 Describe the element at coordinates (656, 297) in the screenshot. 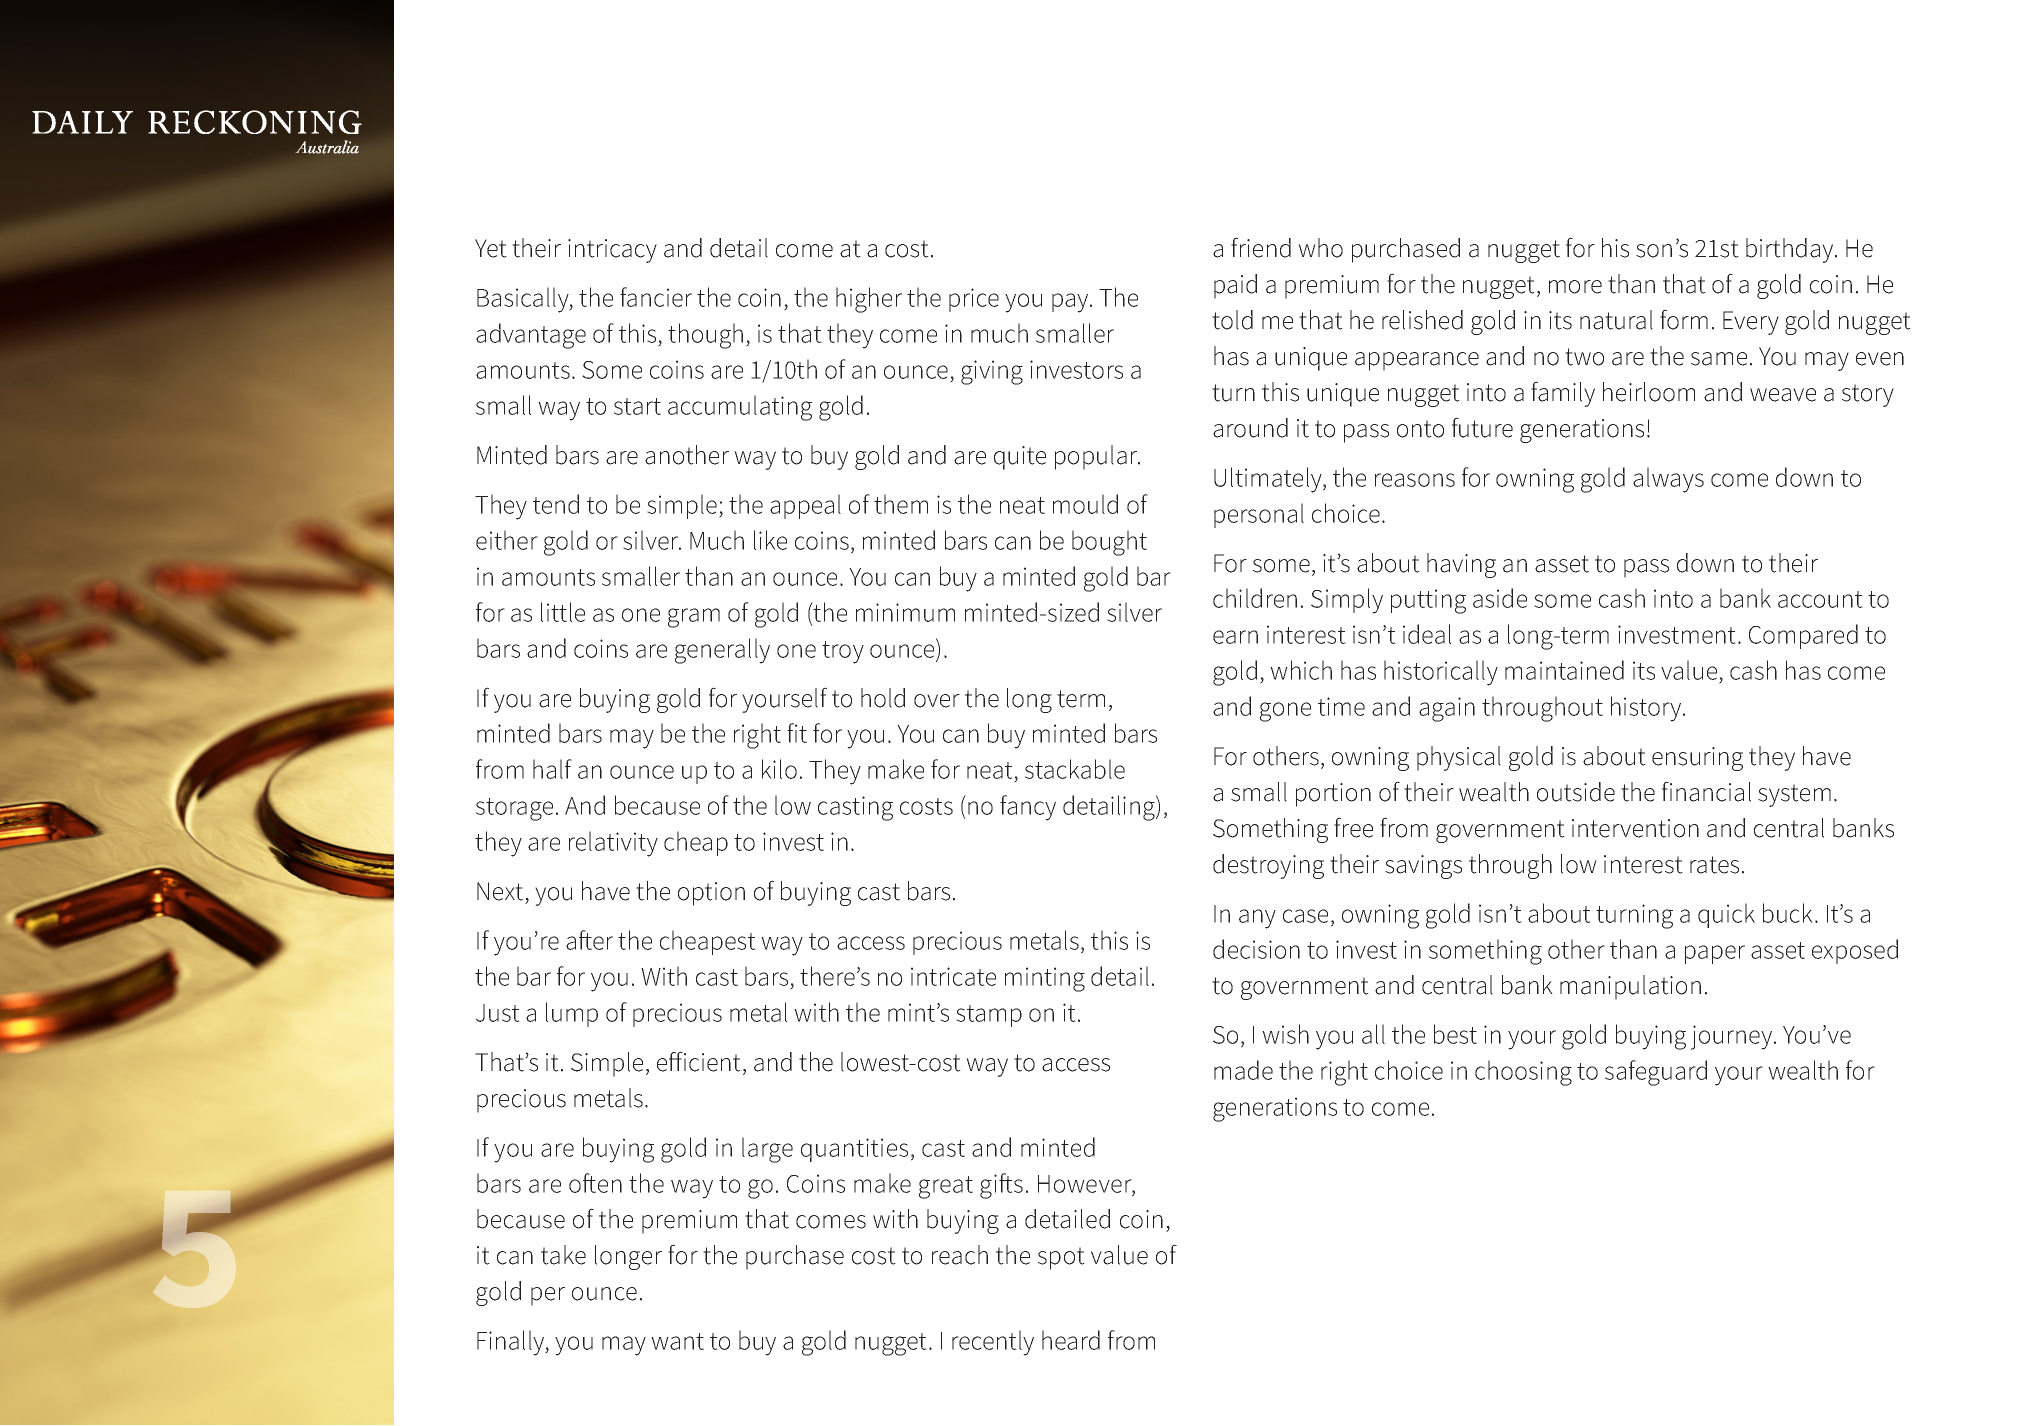

I see `fancier` at that location.
